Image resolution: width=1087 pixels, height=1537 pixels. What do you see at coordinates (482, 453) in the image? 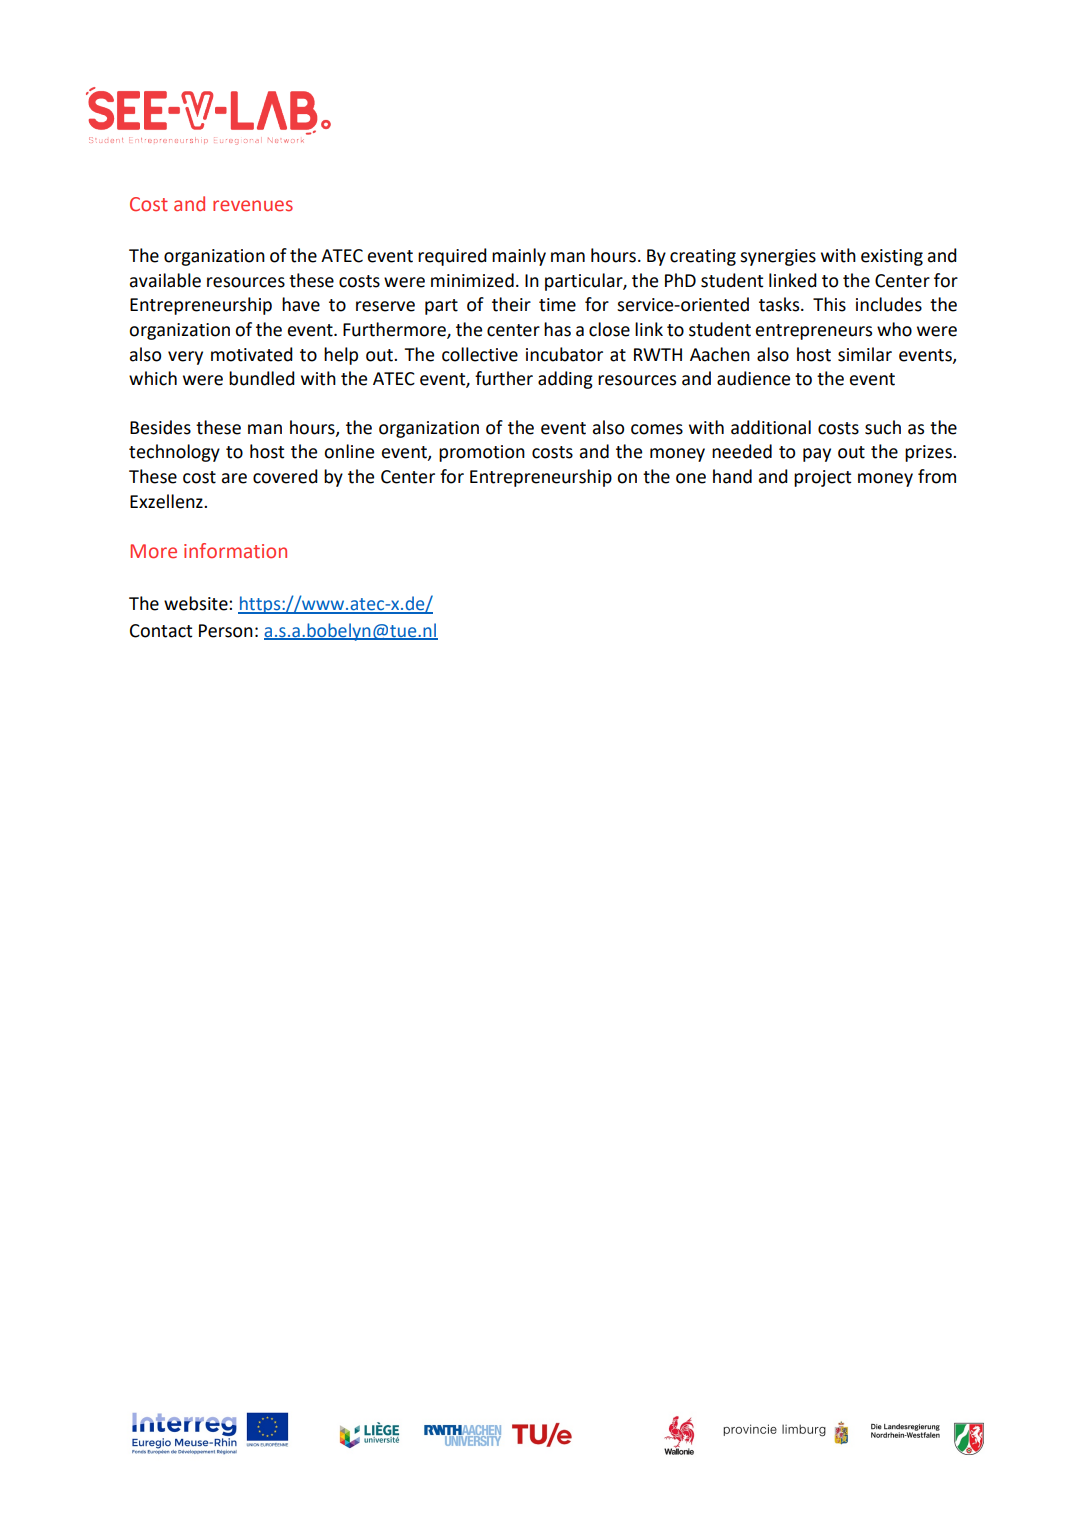
I see `promotion` at bounding box center [482, 453].
